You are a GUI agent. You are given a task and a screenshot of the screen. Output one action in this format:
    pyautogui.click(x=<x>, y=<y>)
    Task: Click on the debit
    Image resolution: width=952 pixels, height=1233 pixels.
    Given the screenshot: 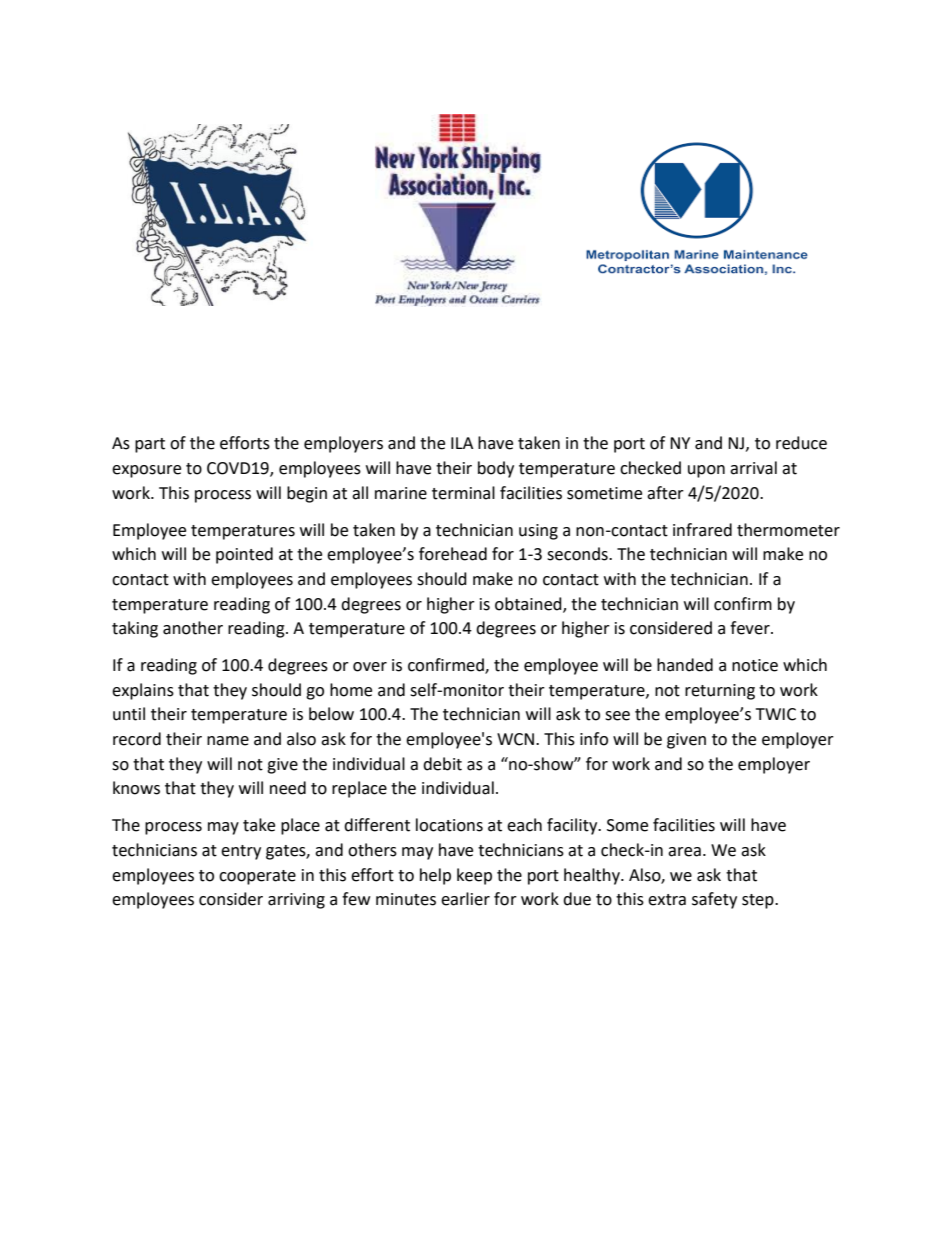 What is the action you would take?
    pyautogui.click(x=442, y=764)
